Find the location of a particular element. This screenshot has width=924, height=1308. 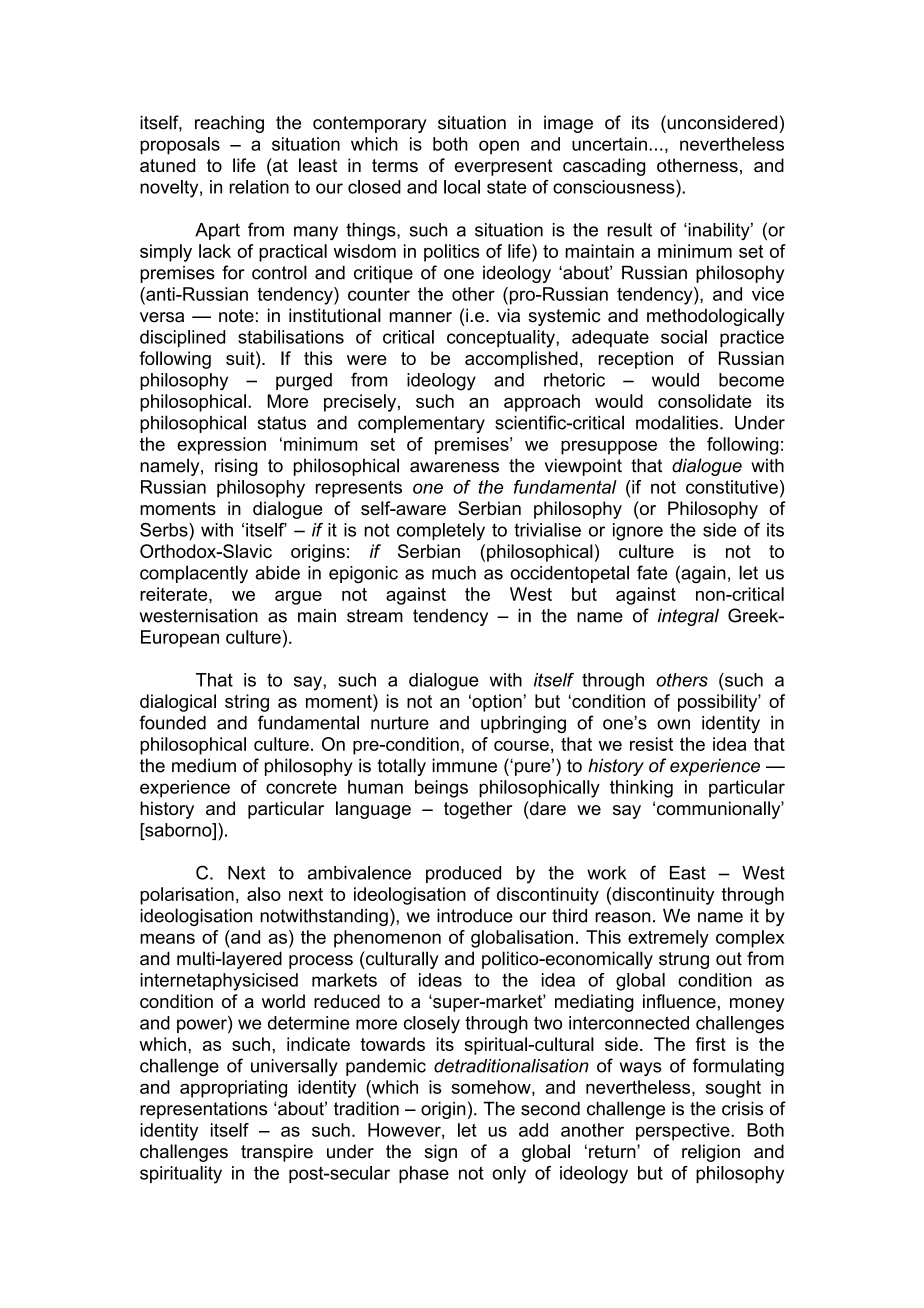

together is located at coordinates (478, 810).
